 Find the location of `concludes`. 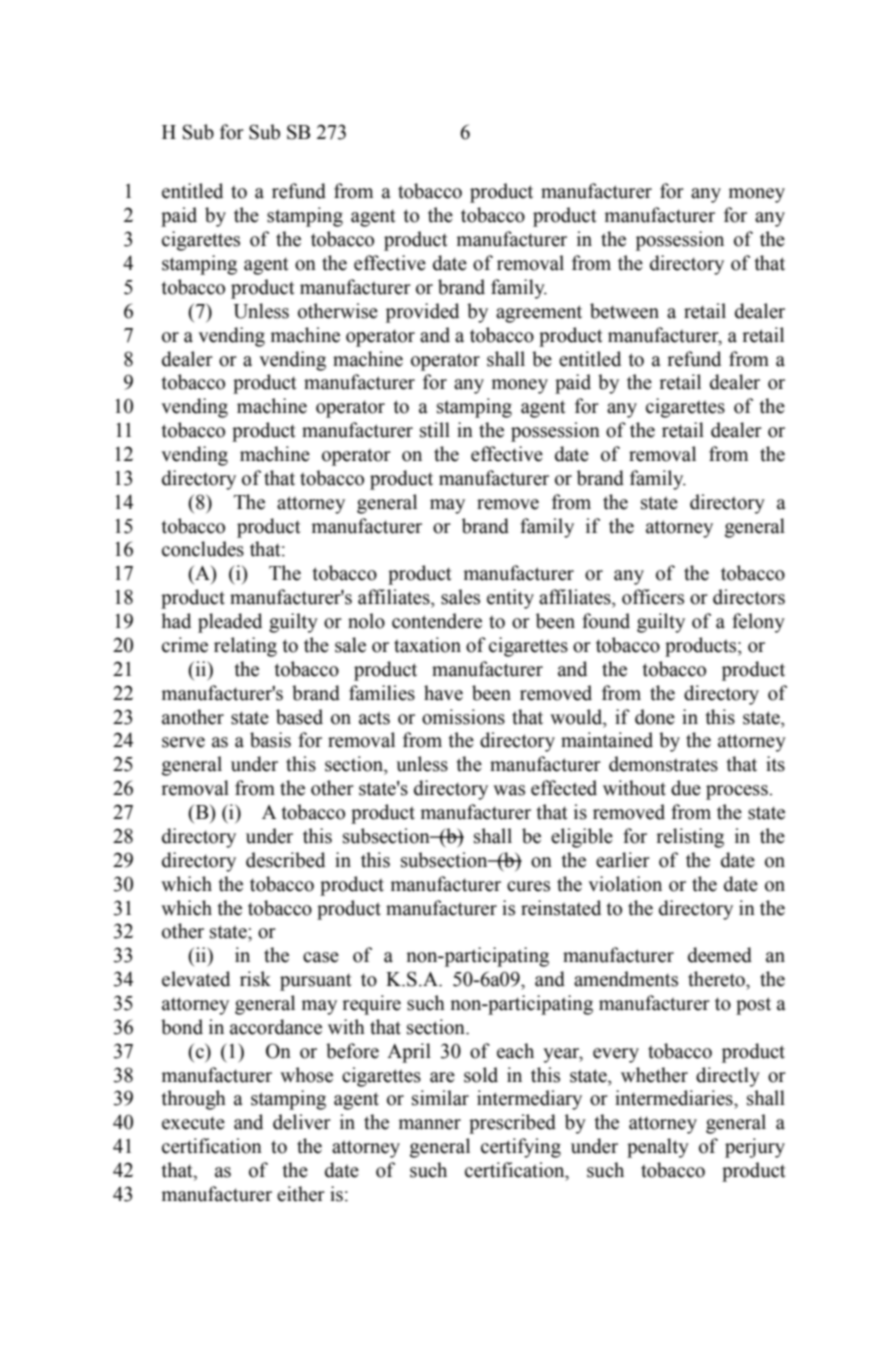

concludes is located at coordinates (203, 549).
